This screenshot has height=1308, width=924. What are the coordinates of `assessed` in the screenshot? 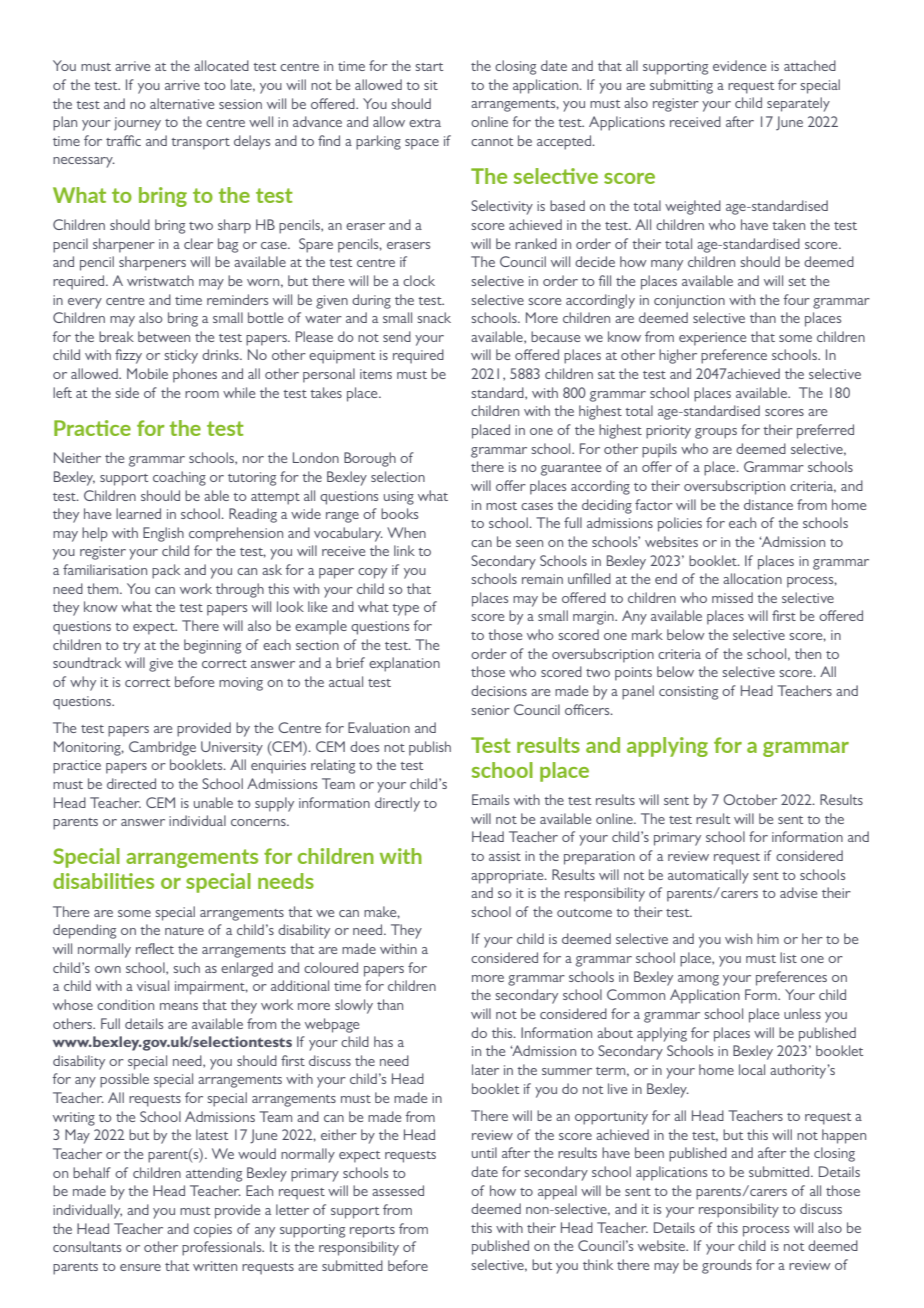 It's located at (398, 1190).
